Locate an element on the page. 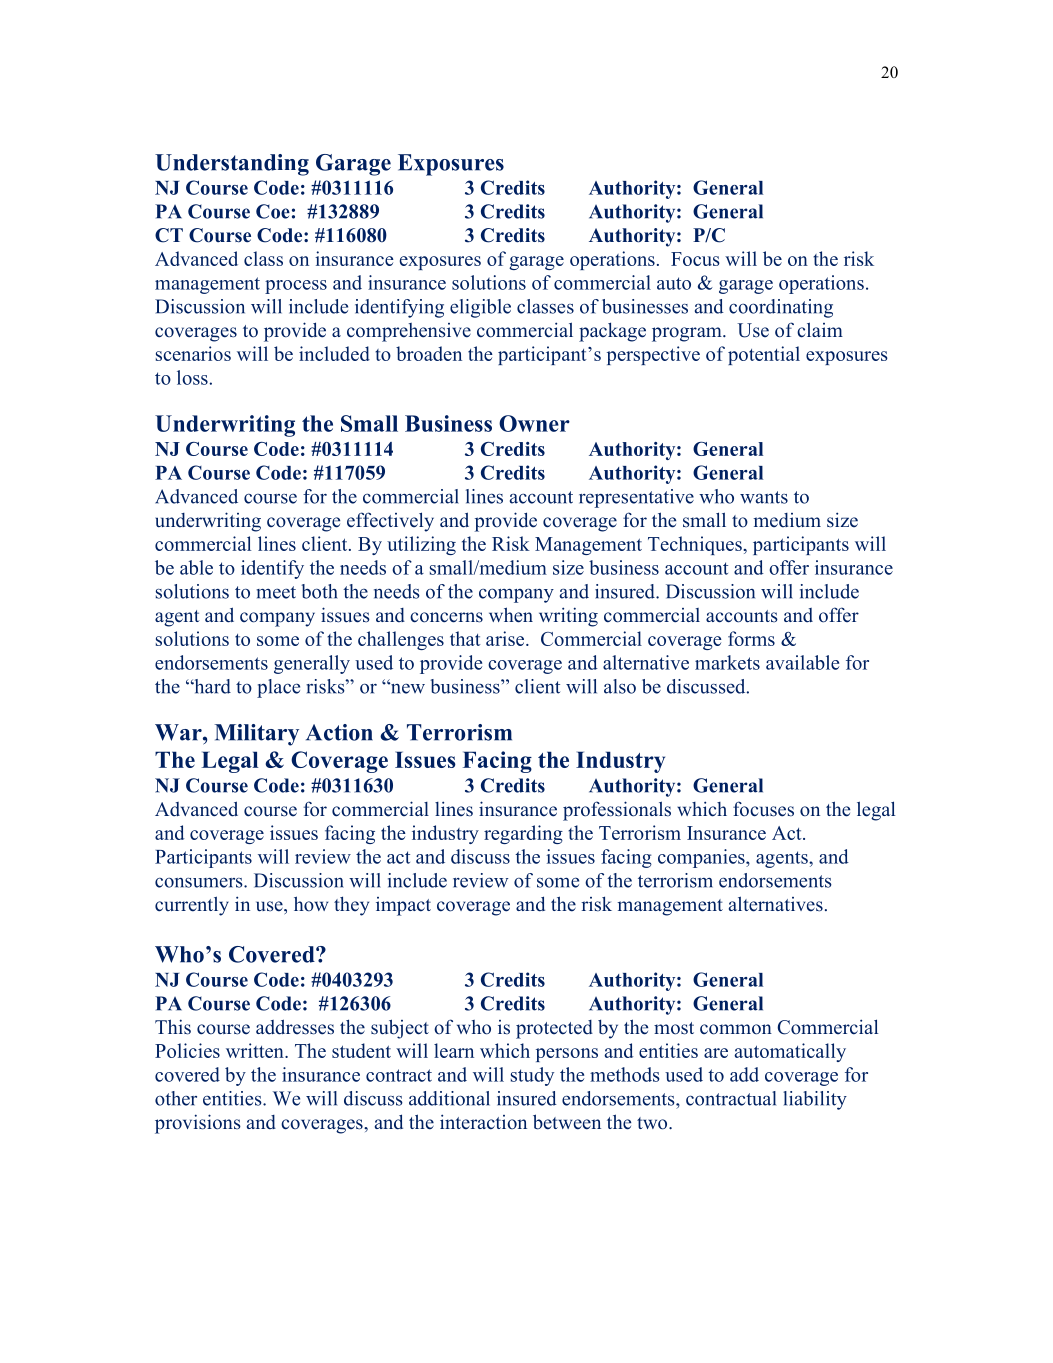 The height and width of the image is (1363, 1053). place is located at coordinates (278, 688).
